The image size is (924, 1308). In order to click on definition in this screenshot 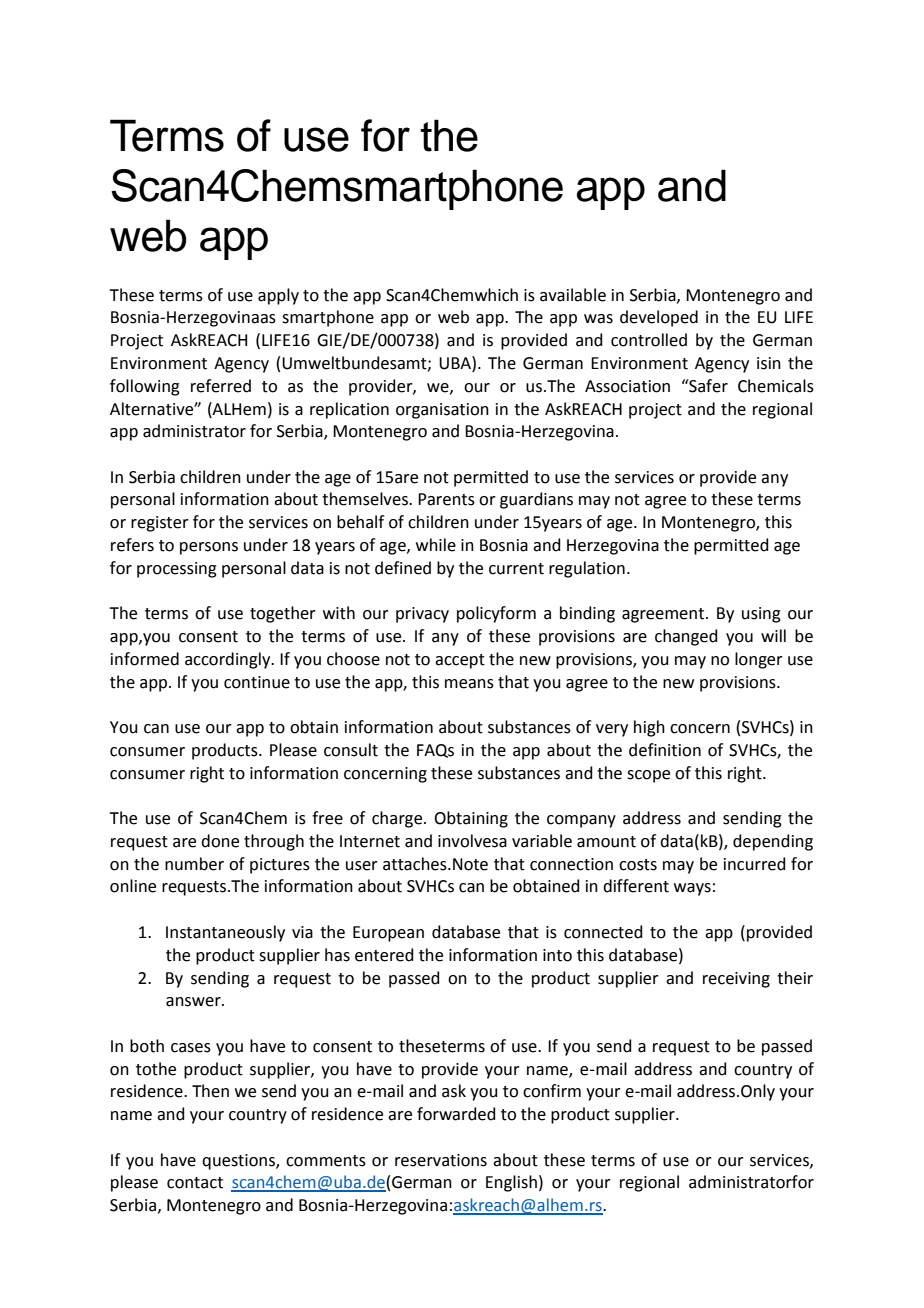, I will do `click(665, 750)`.
